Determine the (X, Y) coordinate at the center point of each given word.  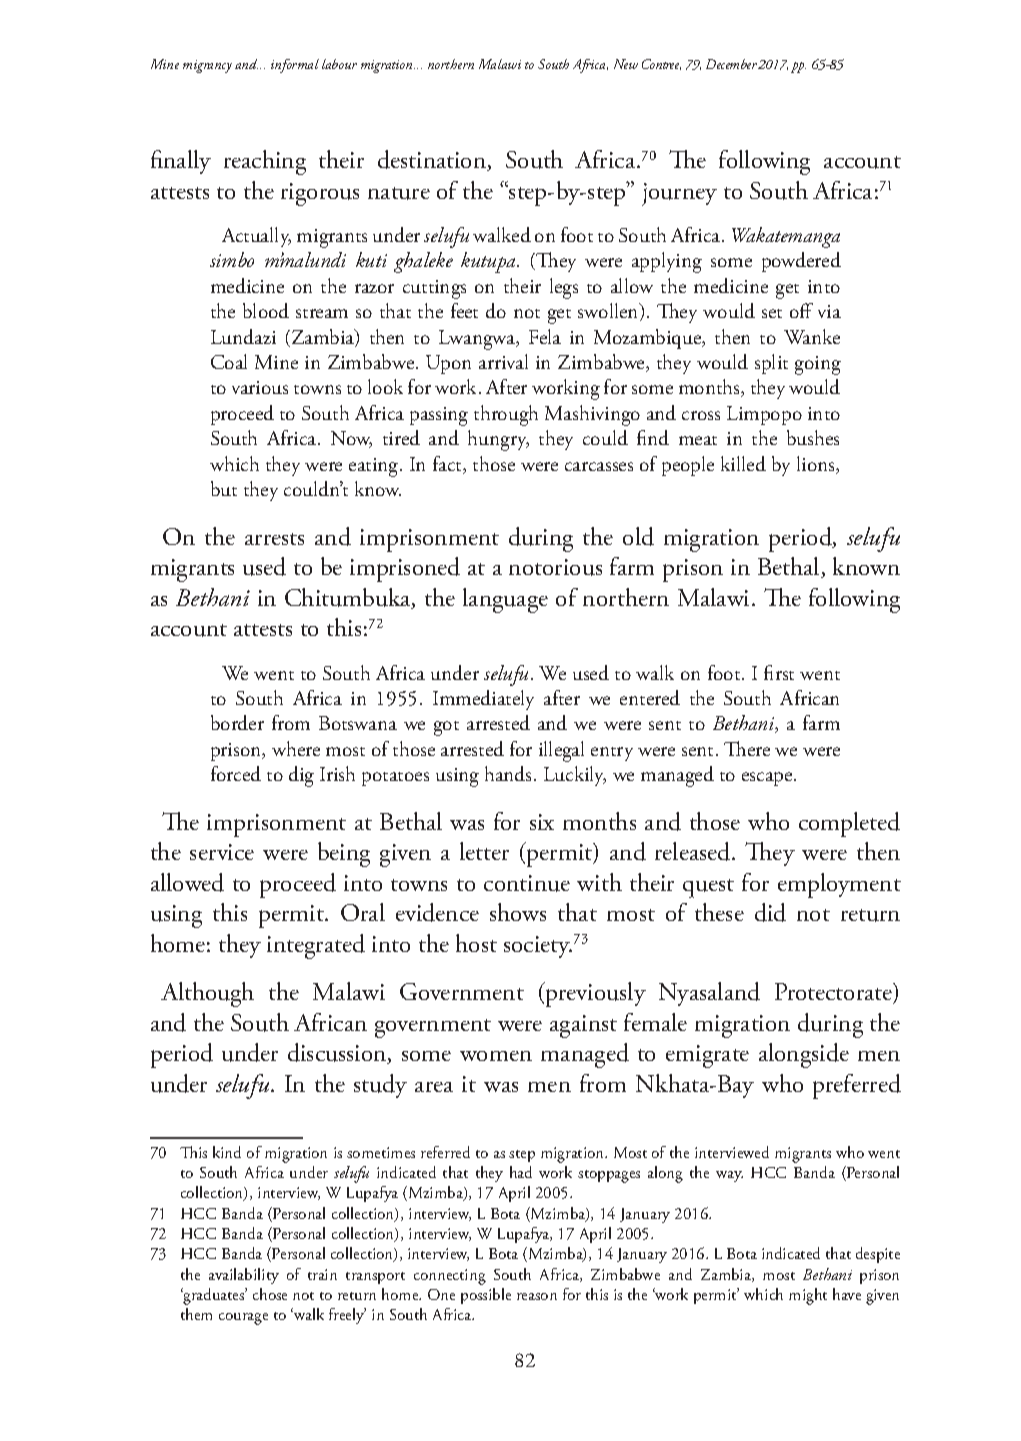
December (731, 64)
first (779, 672)
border (237, 722)
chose (270, 1294)
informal (295, 66)
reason (537, 1296)
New (626, 64)
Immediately (483, 700)
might (808, 1296)
